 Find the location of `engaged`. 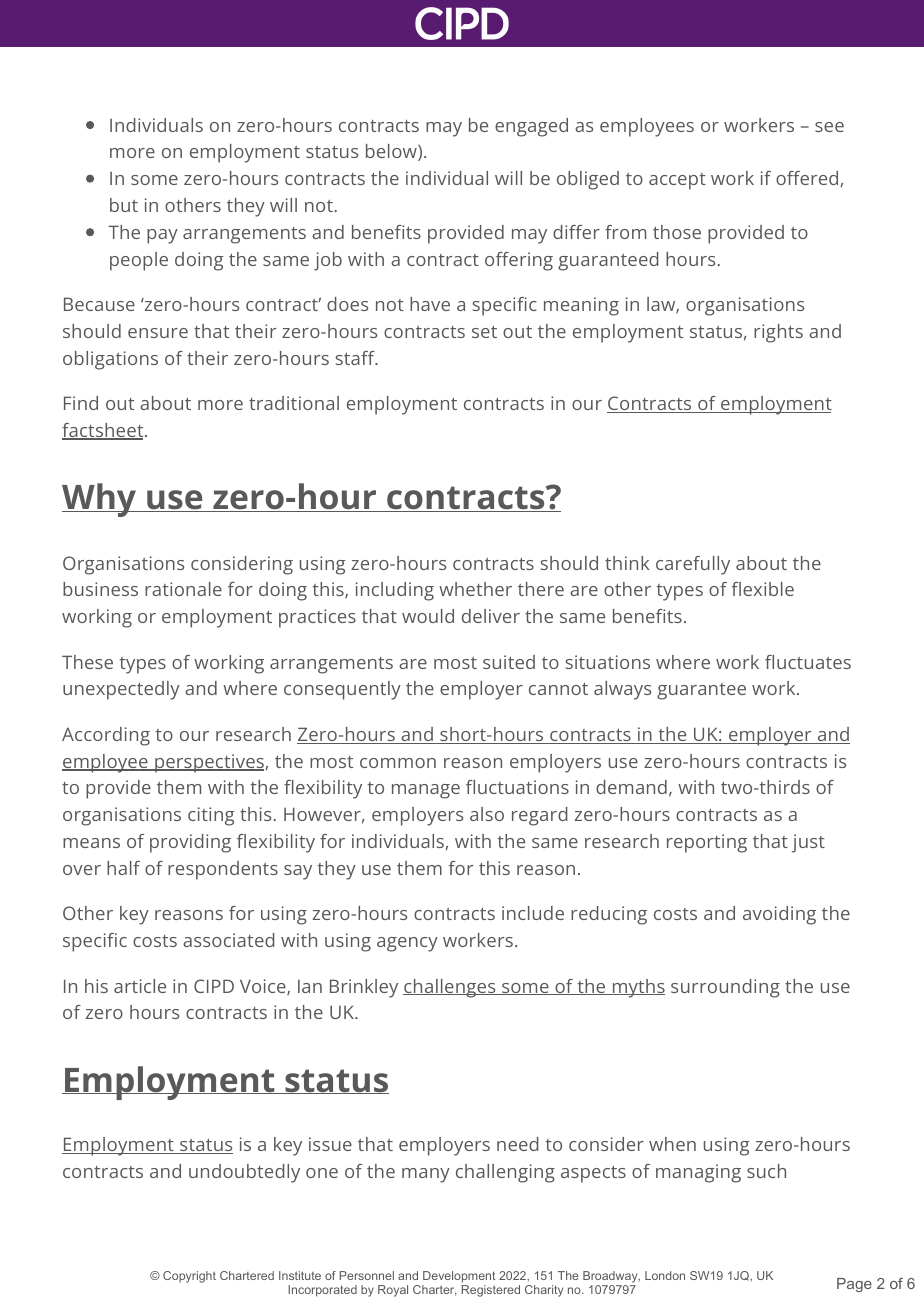

engaged is located at coordinates (531, 127).
